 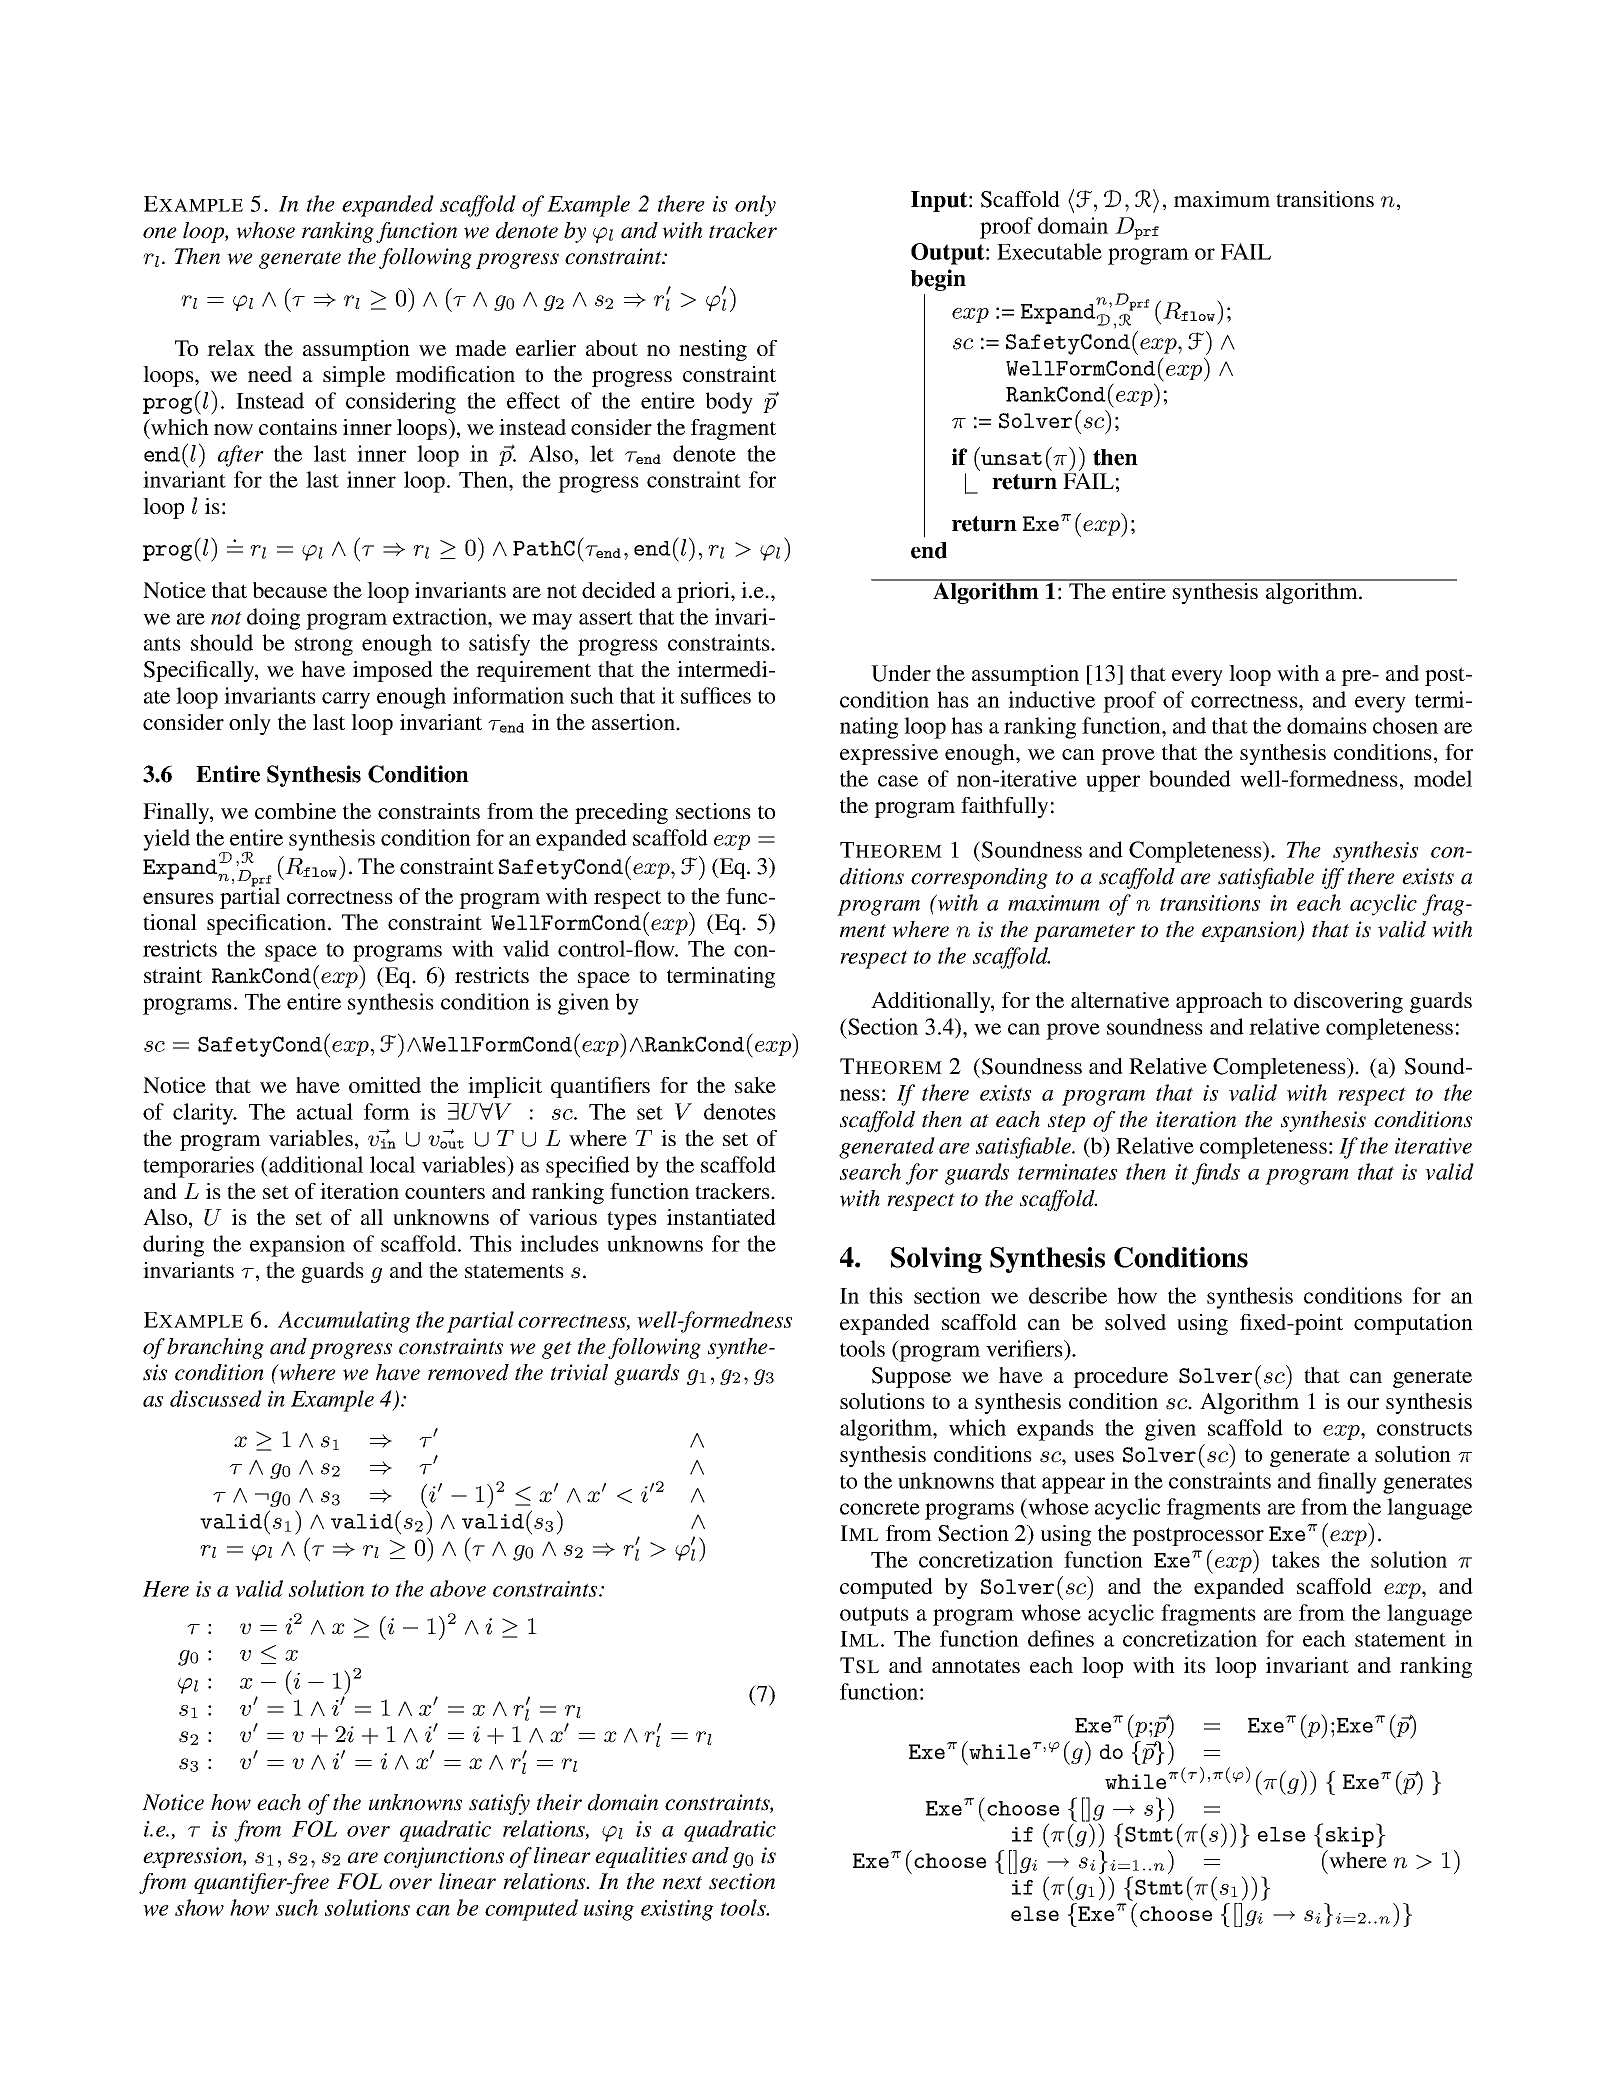 What do you see at coordinates (682, 1883) in the image?
I see `next` at bounding box center [682, 1883].
